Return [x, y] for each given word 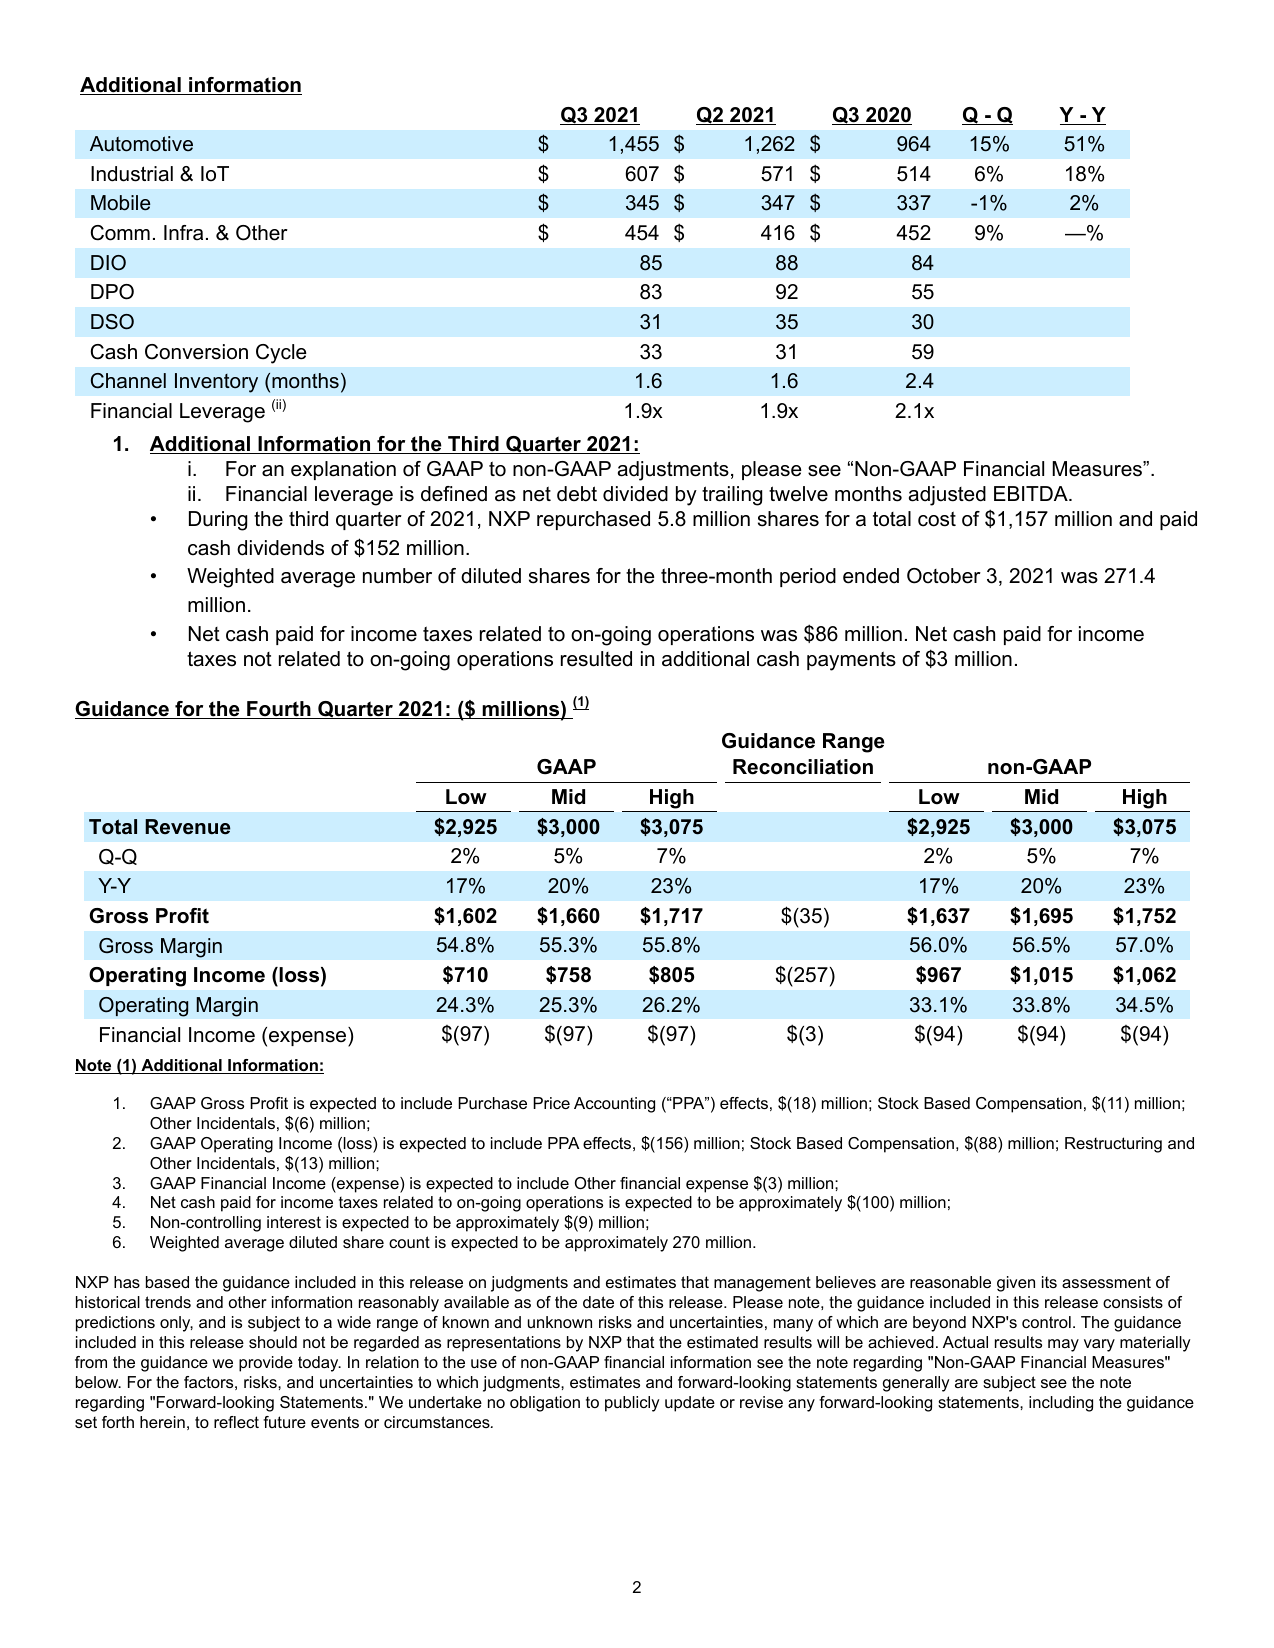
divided [635, 494]
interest [294, 1222]
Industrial [132, 174]
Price [551, 1103]
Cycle [281, 354]
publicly [632, 1404]
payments [851, 661]
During [218, 521]
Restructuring [1113, 1145]
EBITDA [1032, 493]
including [1061, 1404]
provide [266, 1364]
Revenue [188, 827]
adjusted [947, 496]
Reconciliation [803, 767]
